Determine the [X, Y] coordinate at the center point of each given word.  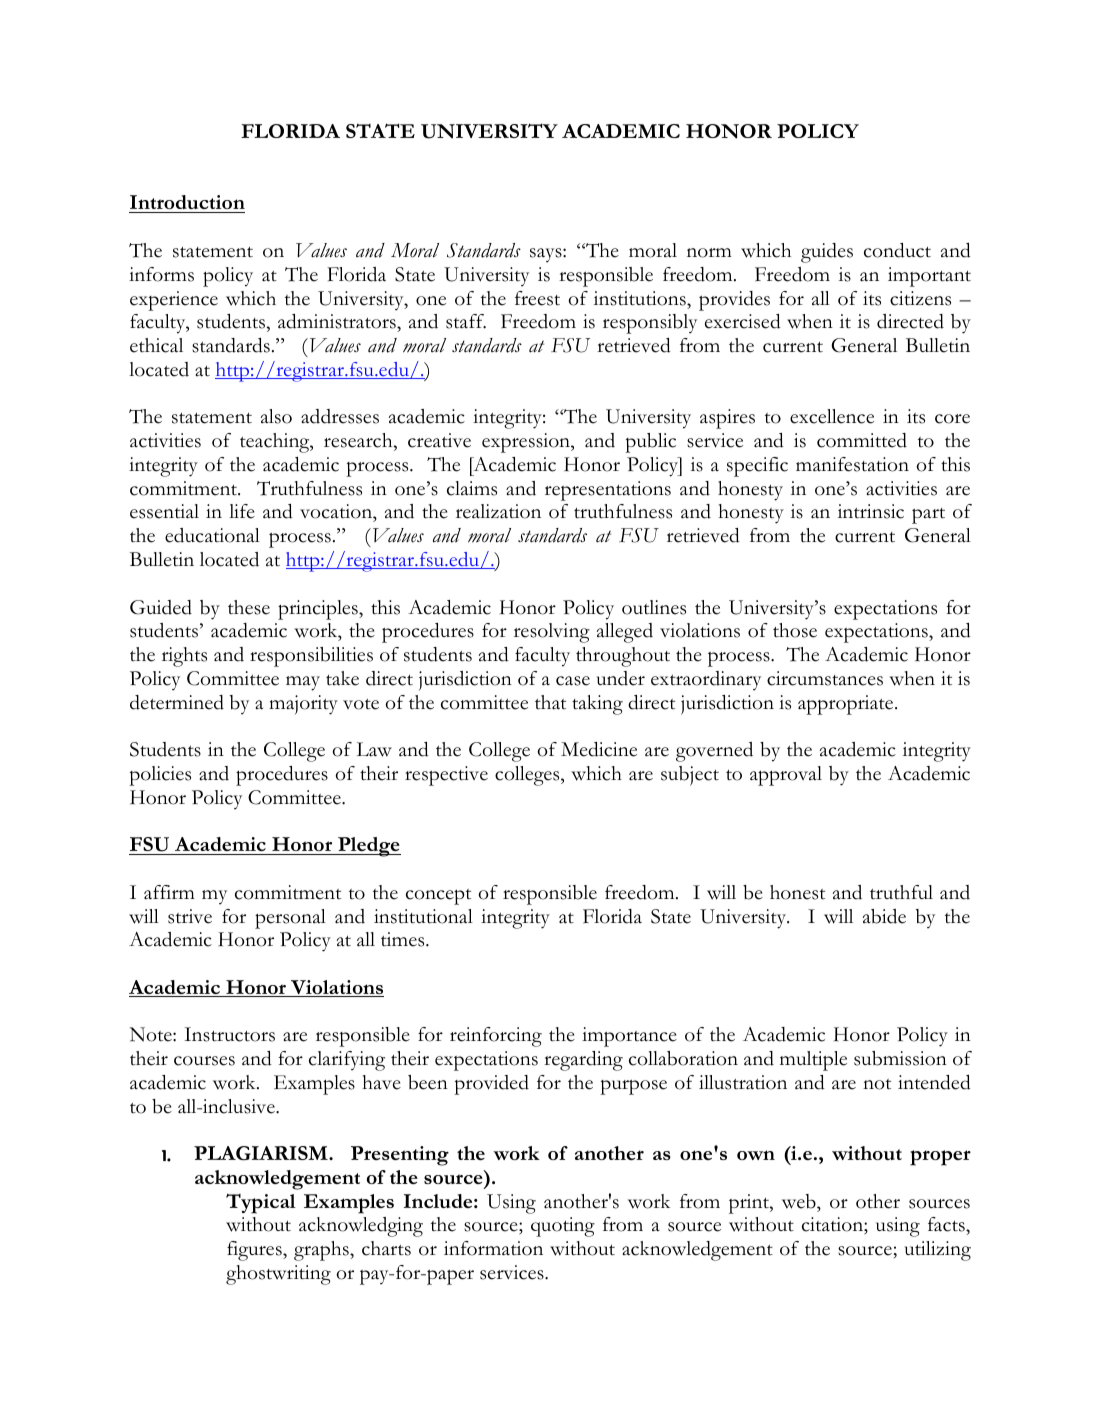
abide [884, 916]
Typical [261, 1203]
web [800, 1201]
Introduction [187, 204]
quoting [563, 1227]
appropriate [847, 705]
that [550, 702]
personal [290, 919]
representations [608, 491]
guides [827, 253]
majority [303, 705]
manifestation [852, 464]
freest [537, 298]
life [242, 511]
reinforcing [496, 1037]
